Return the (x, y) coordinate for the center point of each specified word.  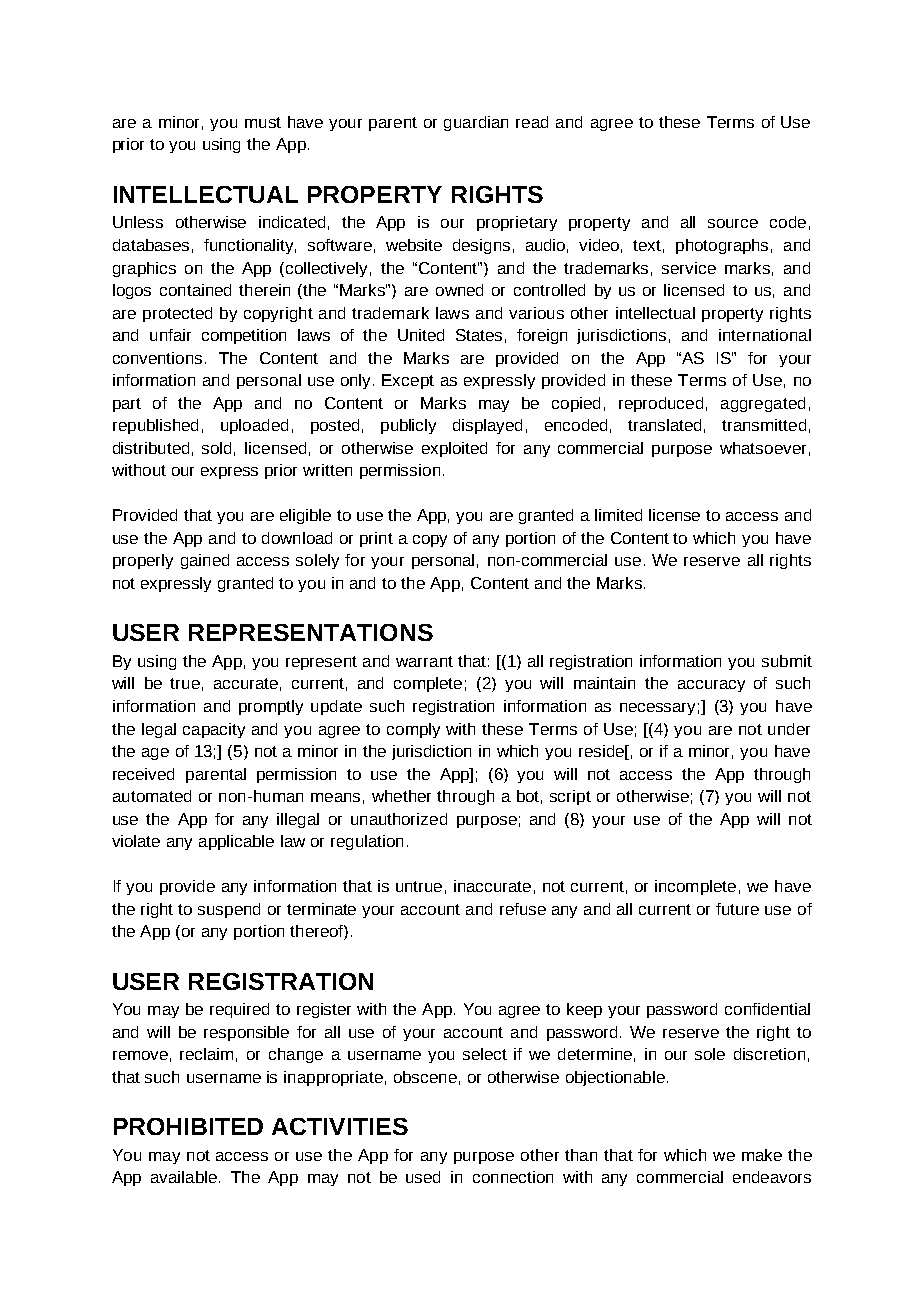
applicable (236, 842)
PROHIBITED (188, 1126)
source (733, 223)
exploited (454, 449)
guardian (476, 123)
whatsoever (763, 448)
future (737, 909)
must (263, 122)
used (423, 1177)
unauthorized (399, 819)
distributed (151, 448)
